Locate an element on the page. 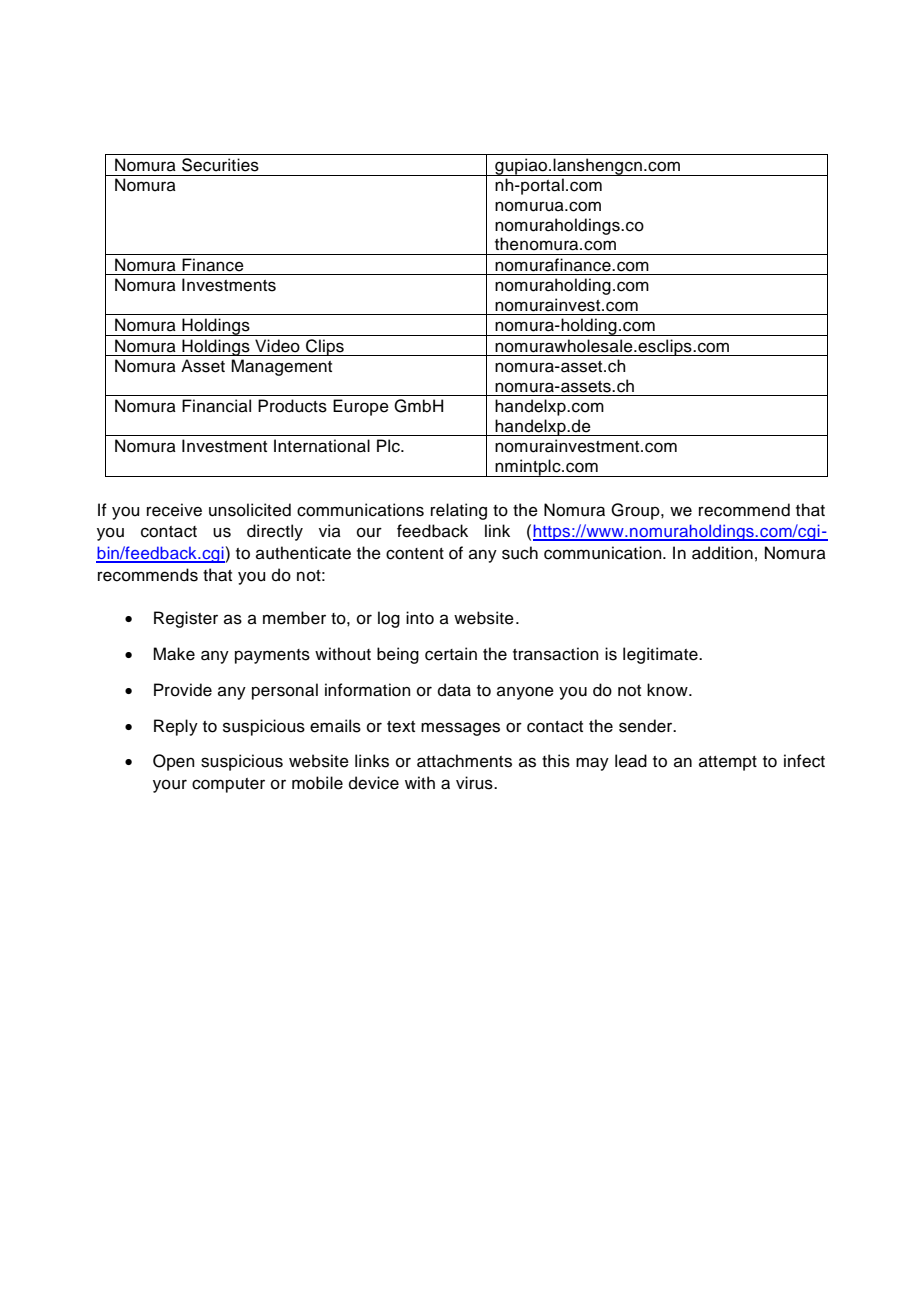 Image resolution: width=924 pixels, height=1308 pixels. such is located at coordinates (520, 553).
